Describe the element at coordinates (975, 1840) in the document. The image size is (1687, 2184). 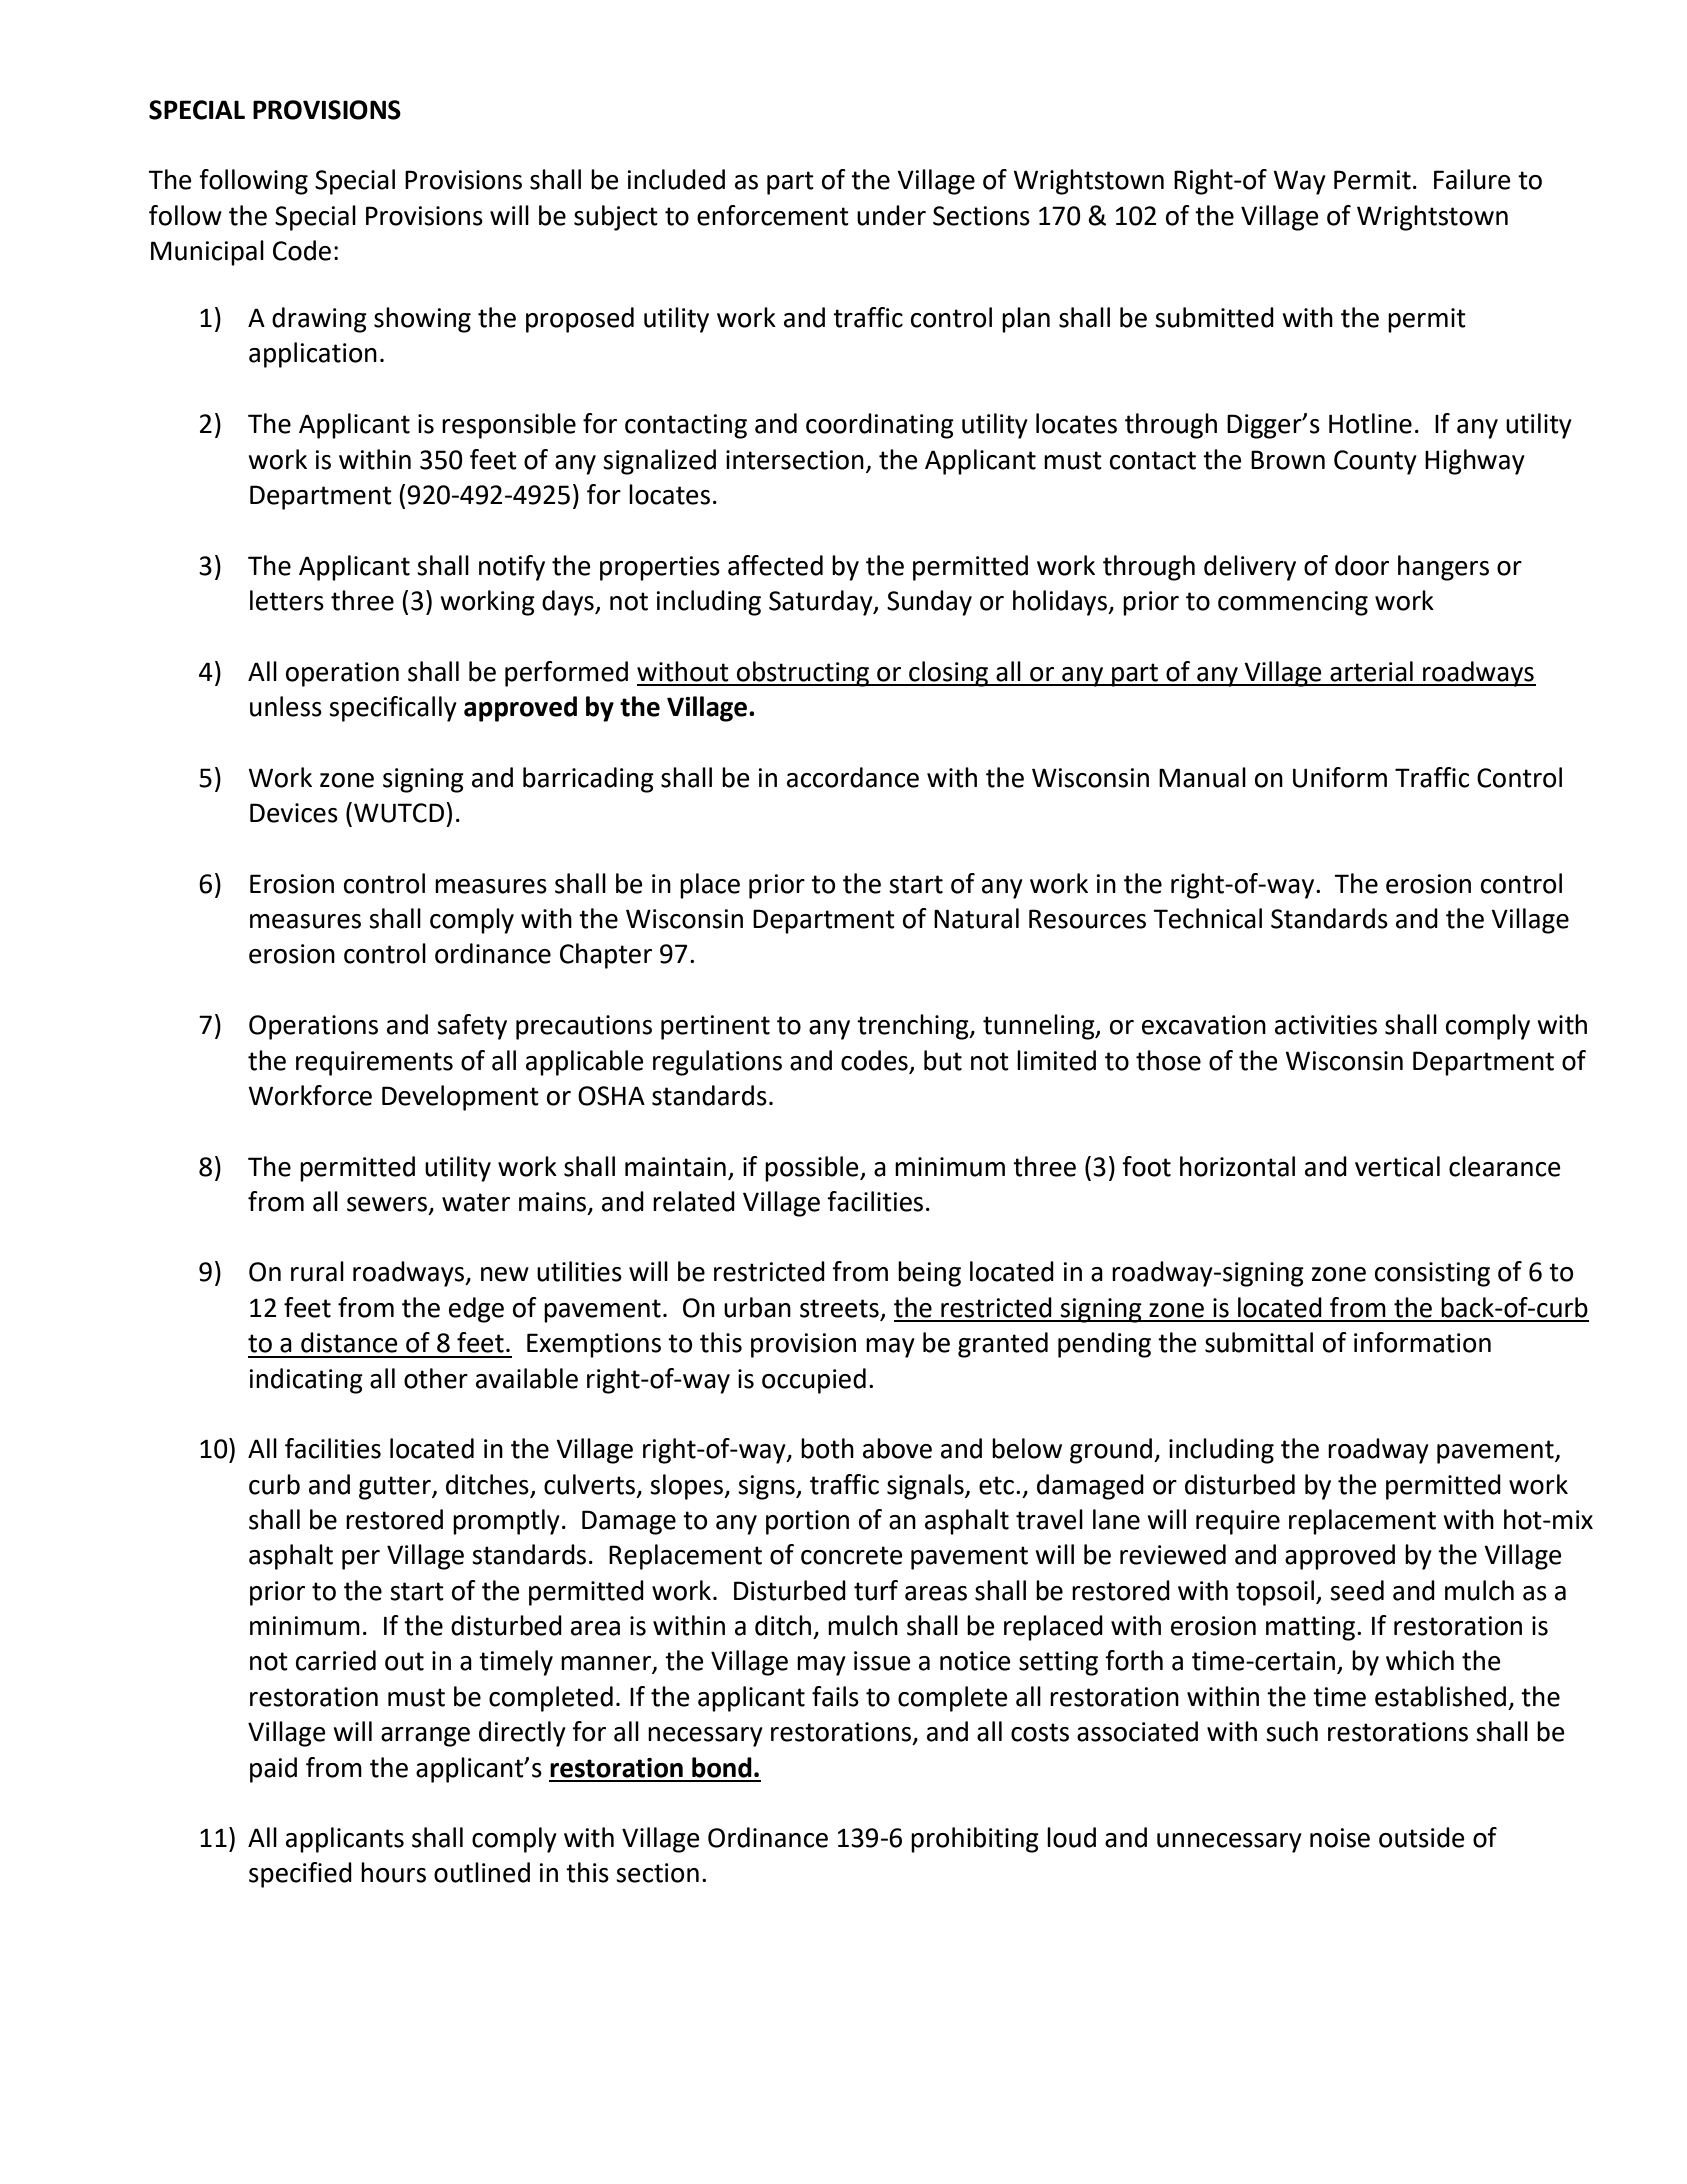
I see `prohibiting` at that location.
